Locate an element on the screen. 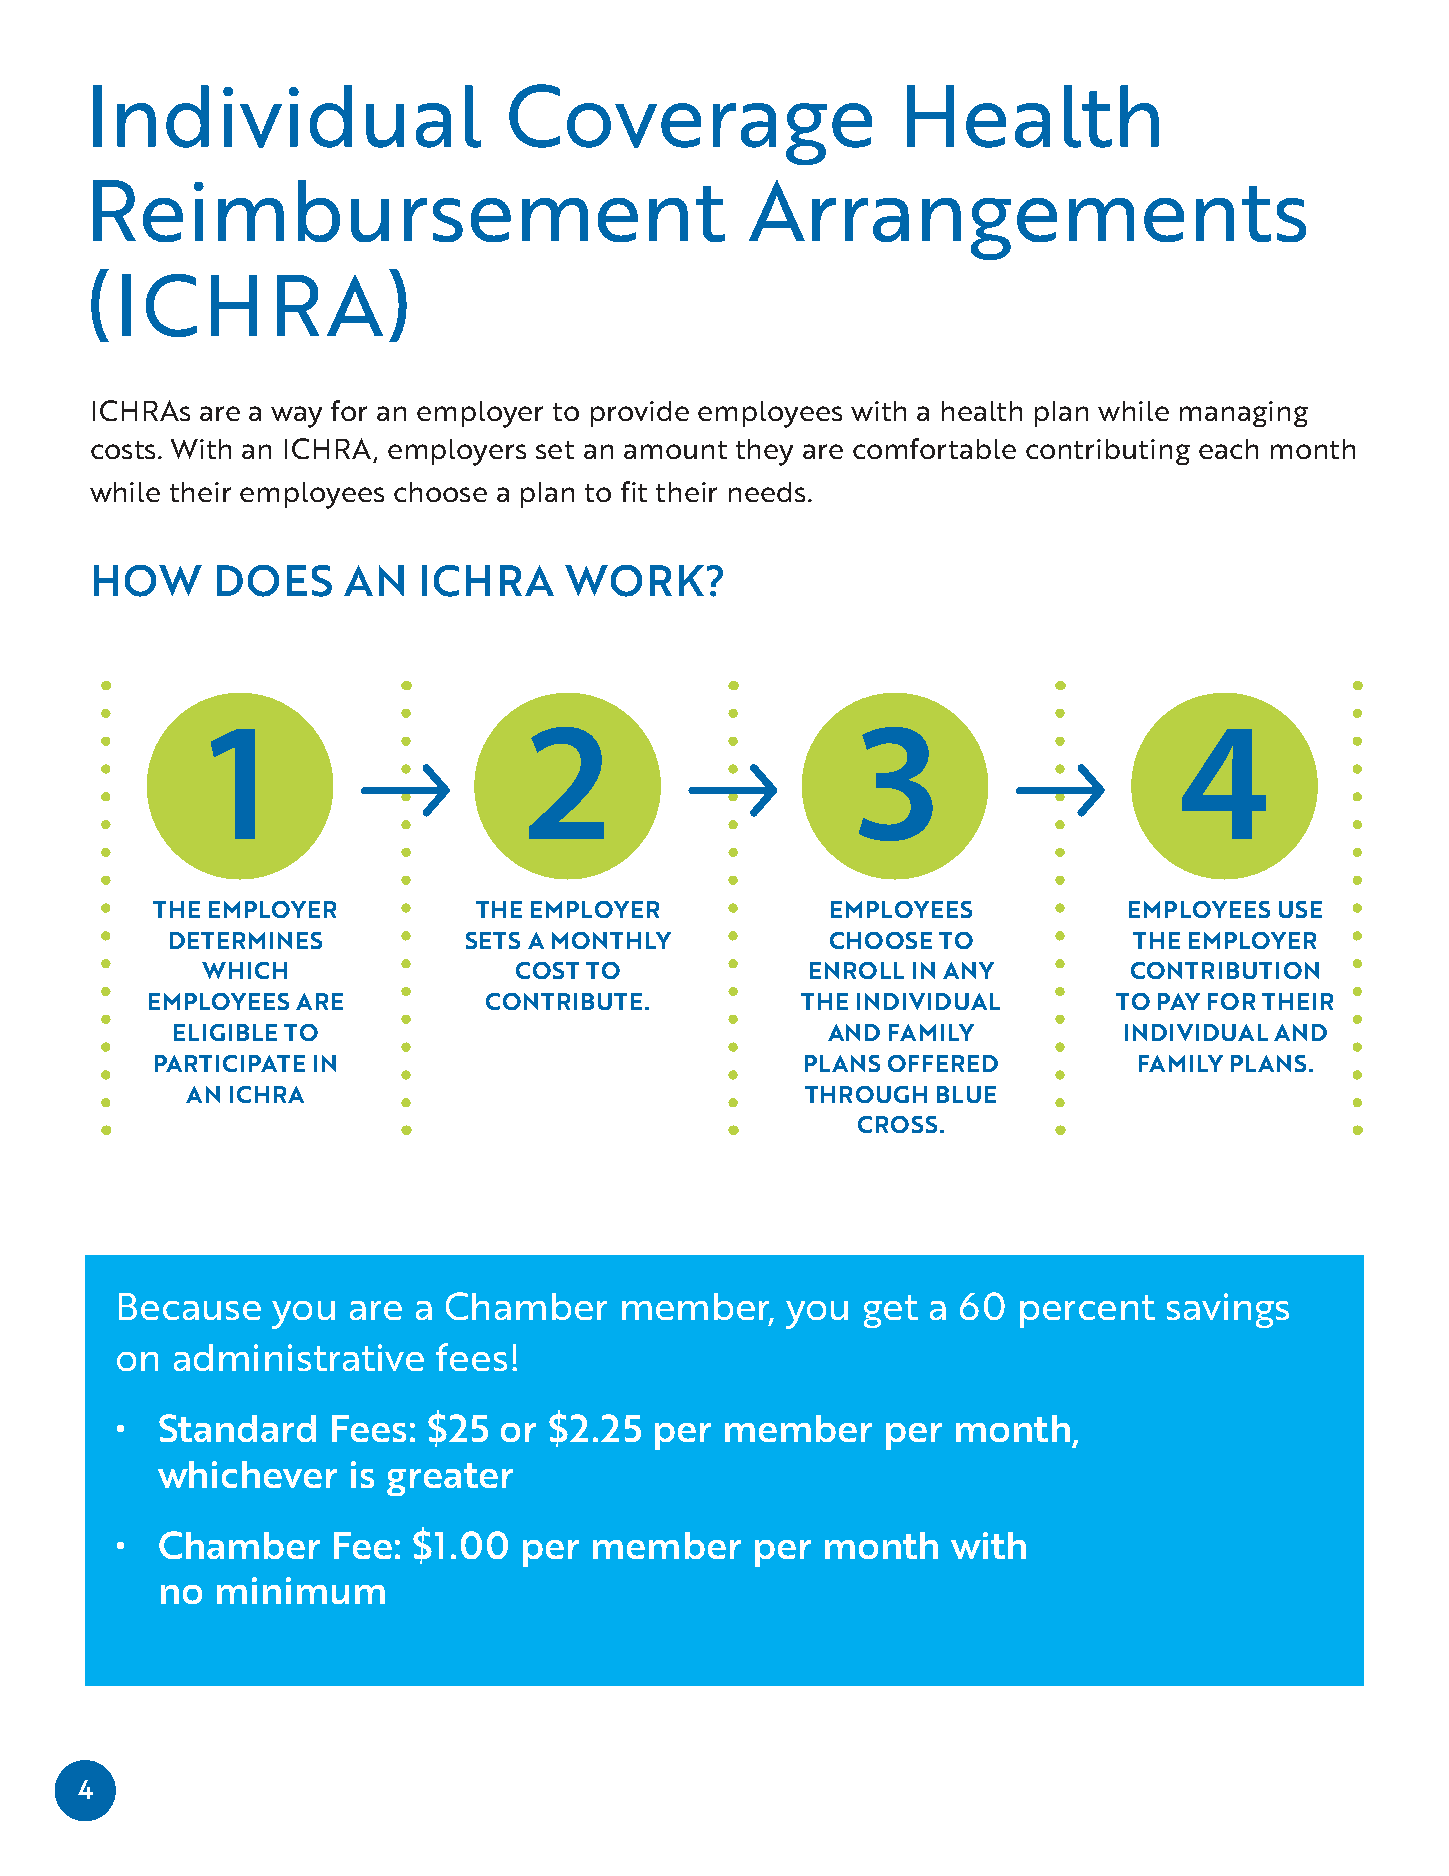 This screenshot has height=1876, width=1449. Coverage is located at coordinates (690, 124).
